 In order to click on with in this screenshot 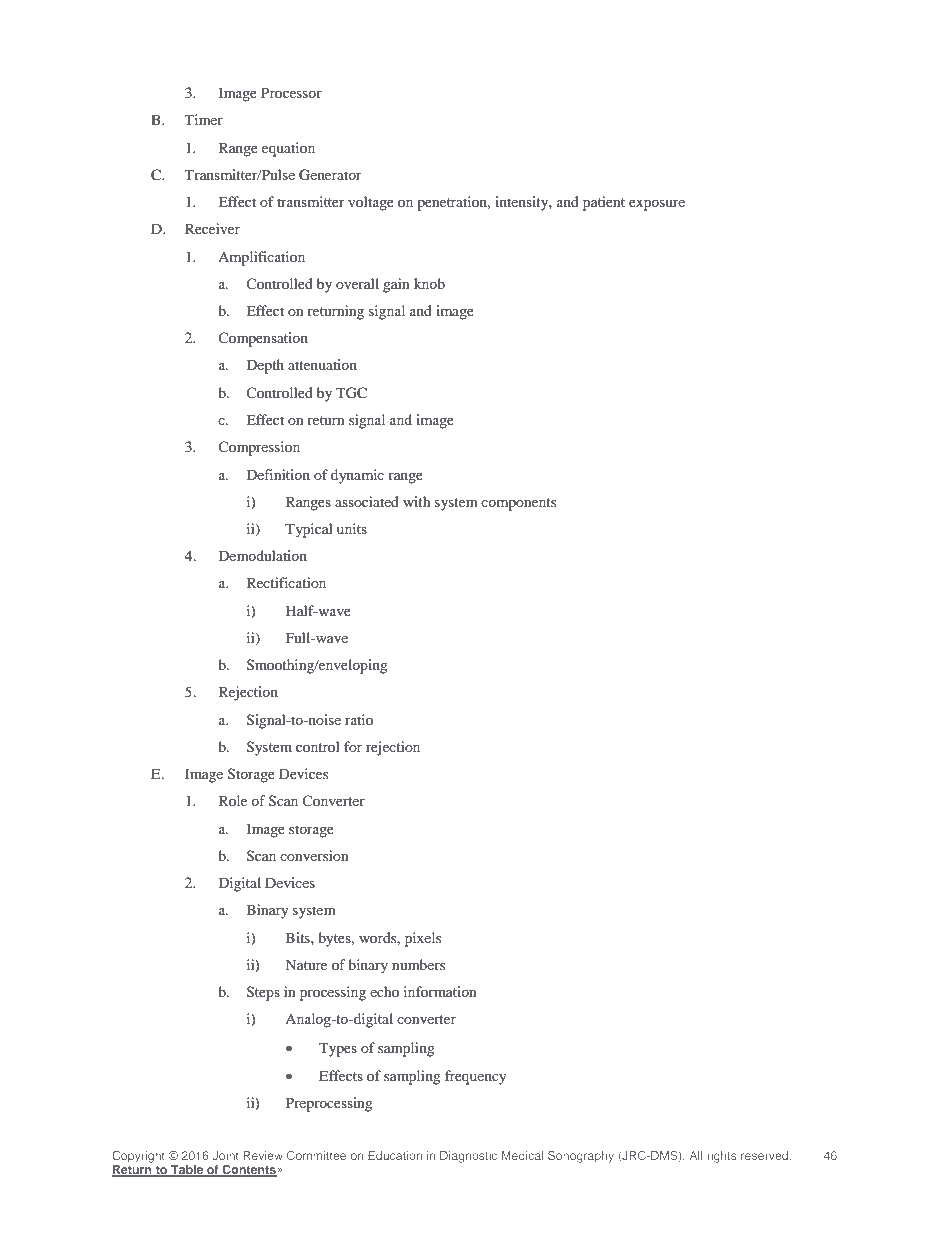, I will do `click(417, 501)`.
